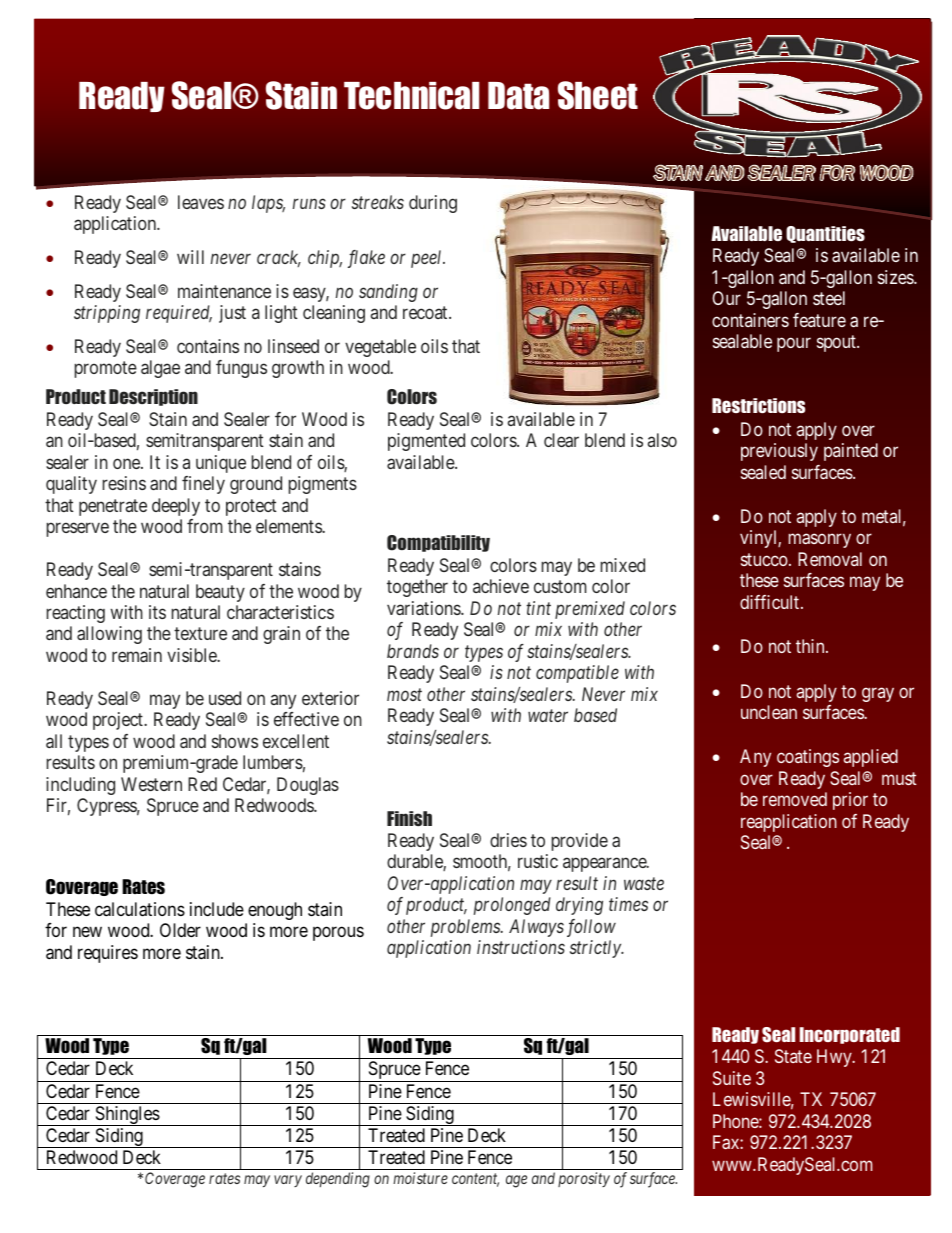 The image size is (952, 1233). I want to click on compatible, so click(577, 674).
